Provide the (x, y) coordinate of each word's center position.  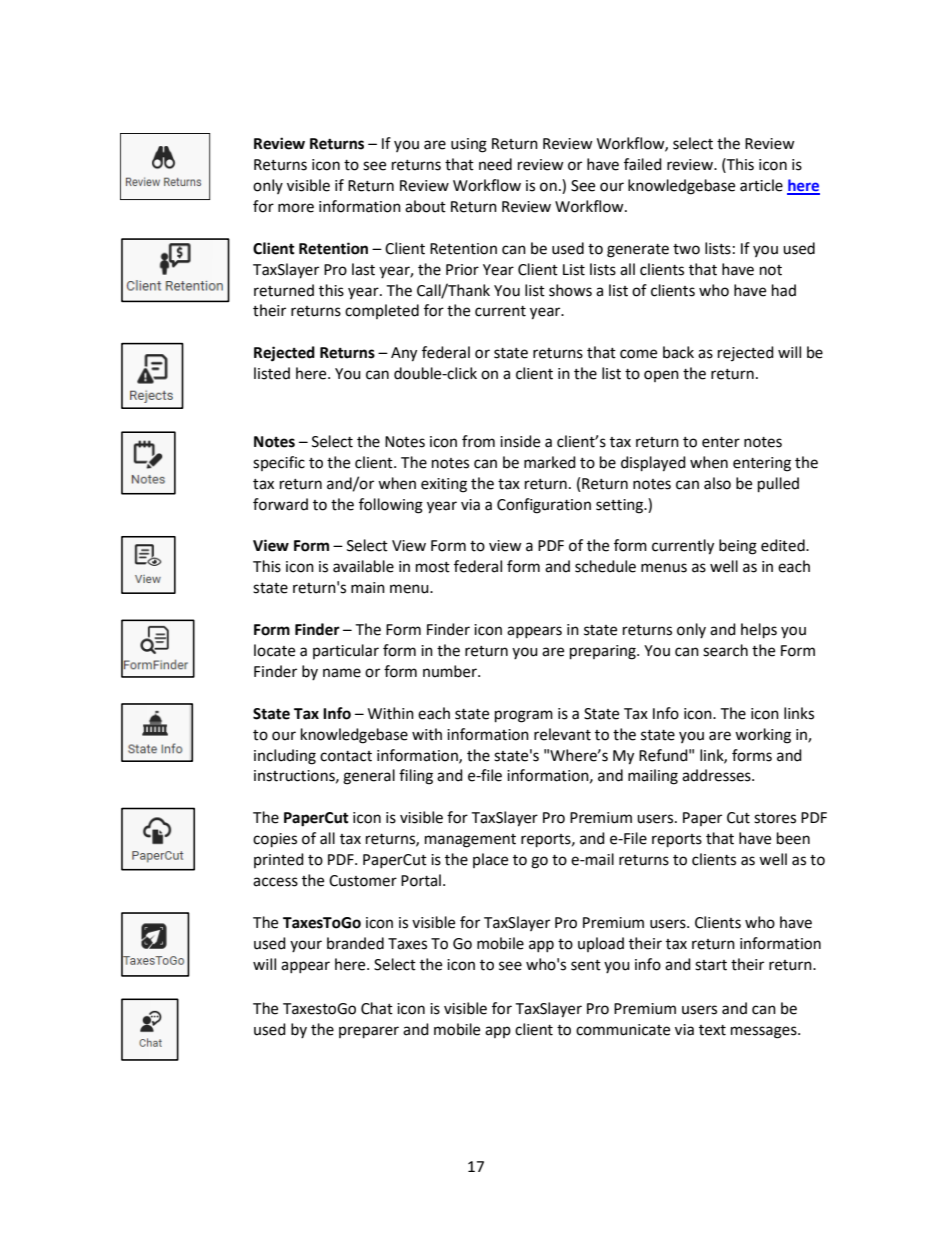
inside (520, 441)
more (296, 208)
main (368, 588)
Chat (377, 1008)
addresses (717, 775)
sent (586, 965)
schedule (605, 566)
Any (404, 354)
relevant (562, 734)
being (738, 547)
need (495, 164)
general (369, 777)
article (761, 185)
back (678, 352)
